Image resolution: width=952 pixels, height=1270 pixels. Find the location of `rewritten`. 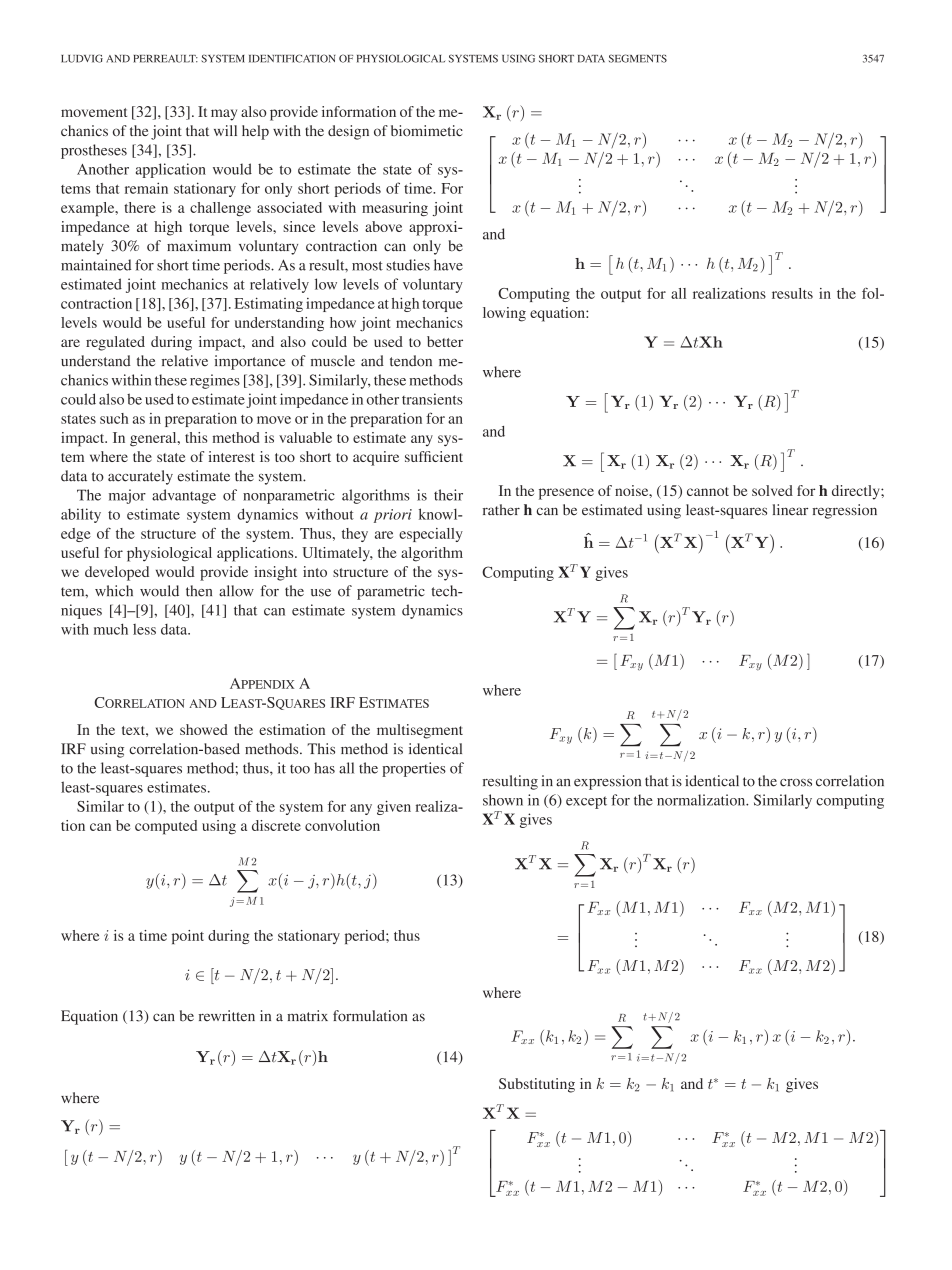

rewritten is located at coordinates (227, 1016).
